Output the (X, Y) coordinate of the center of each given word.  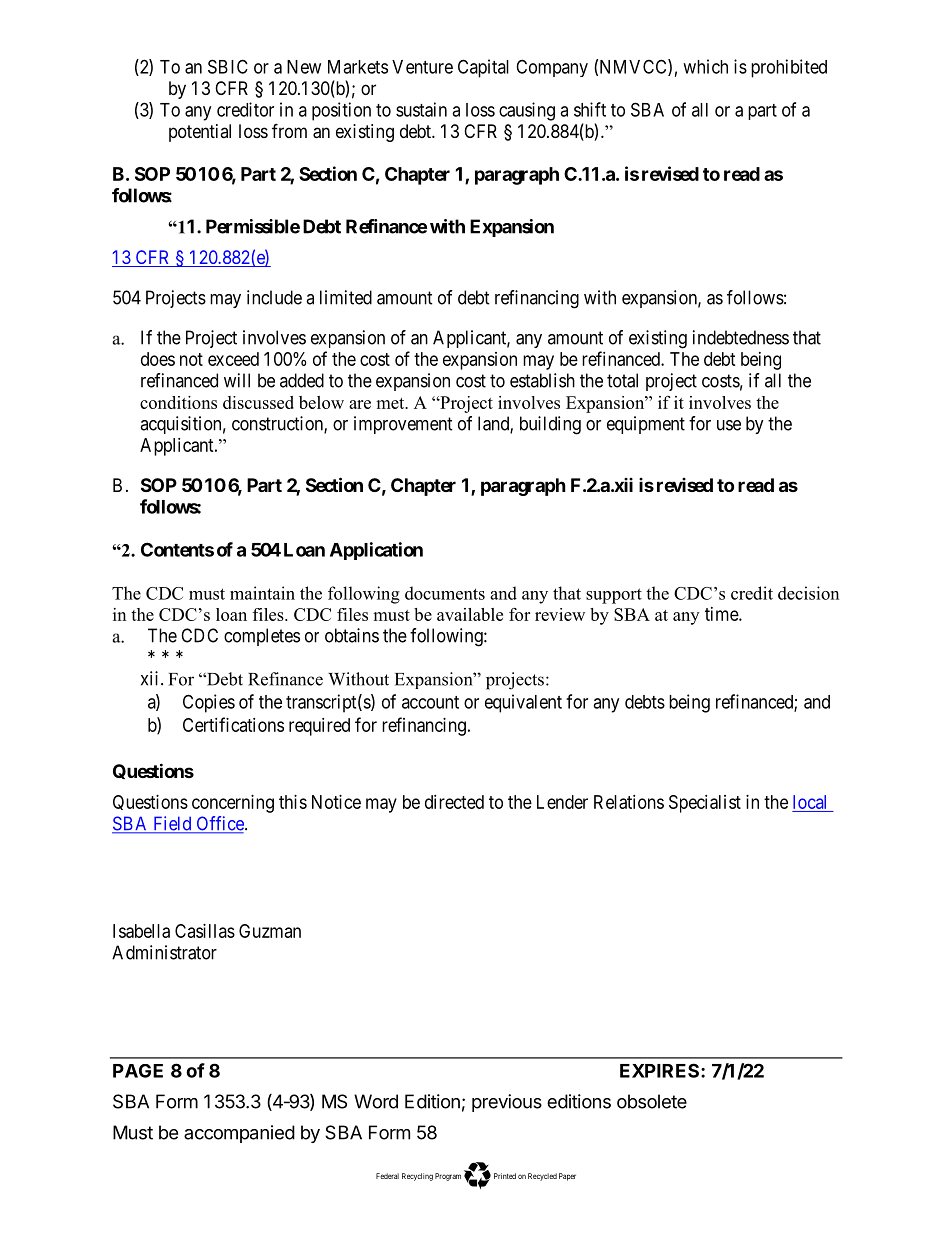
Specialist (705, 804)
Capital (483, 68)
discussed (258, 402)
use (729, 425)
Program (448, 1177)
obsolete (652, 1101)
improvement (403, 425)
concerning (233, 804)
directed (454, 802)
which (705, 66)
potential (200, 133)
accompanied (239, 1134)
